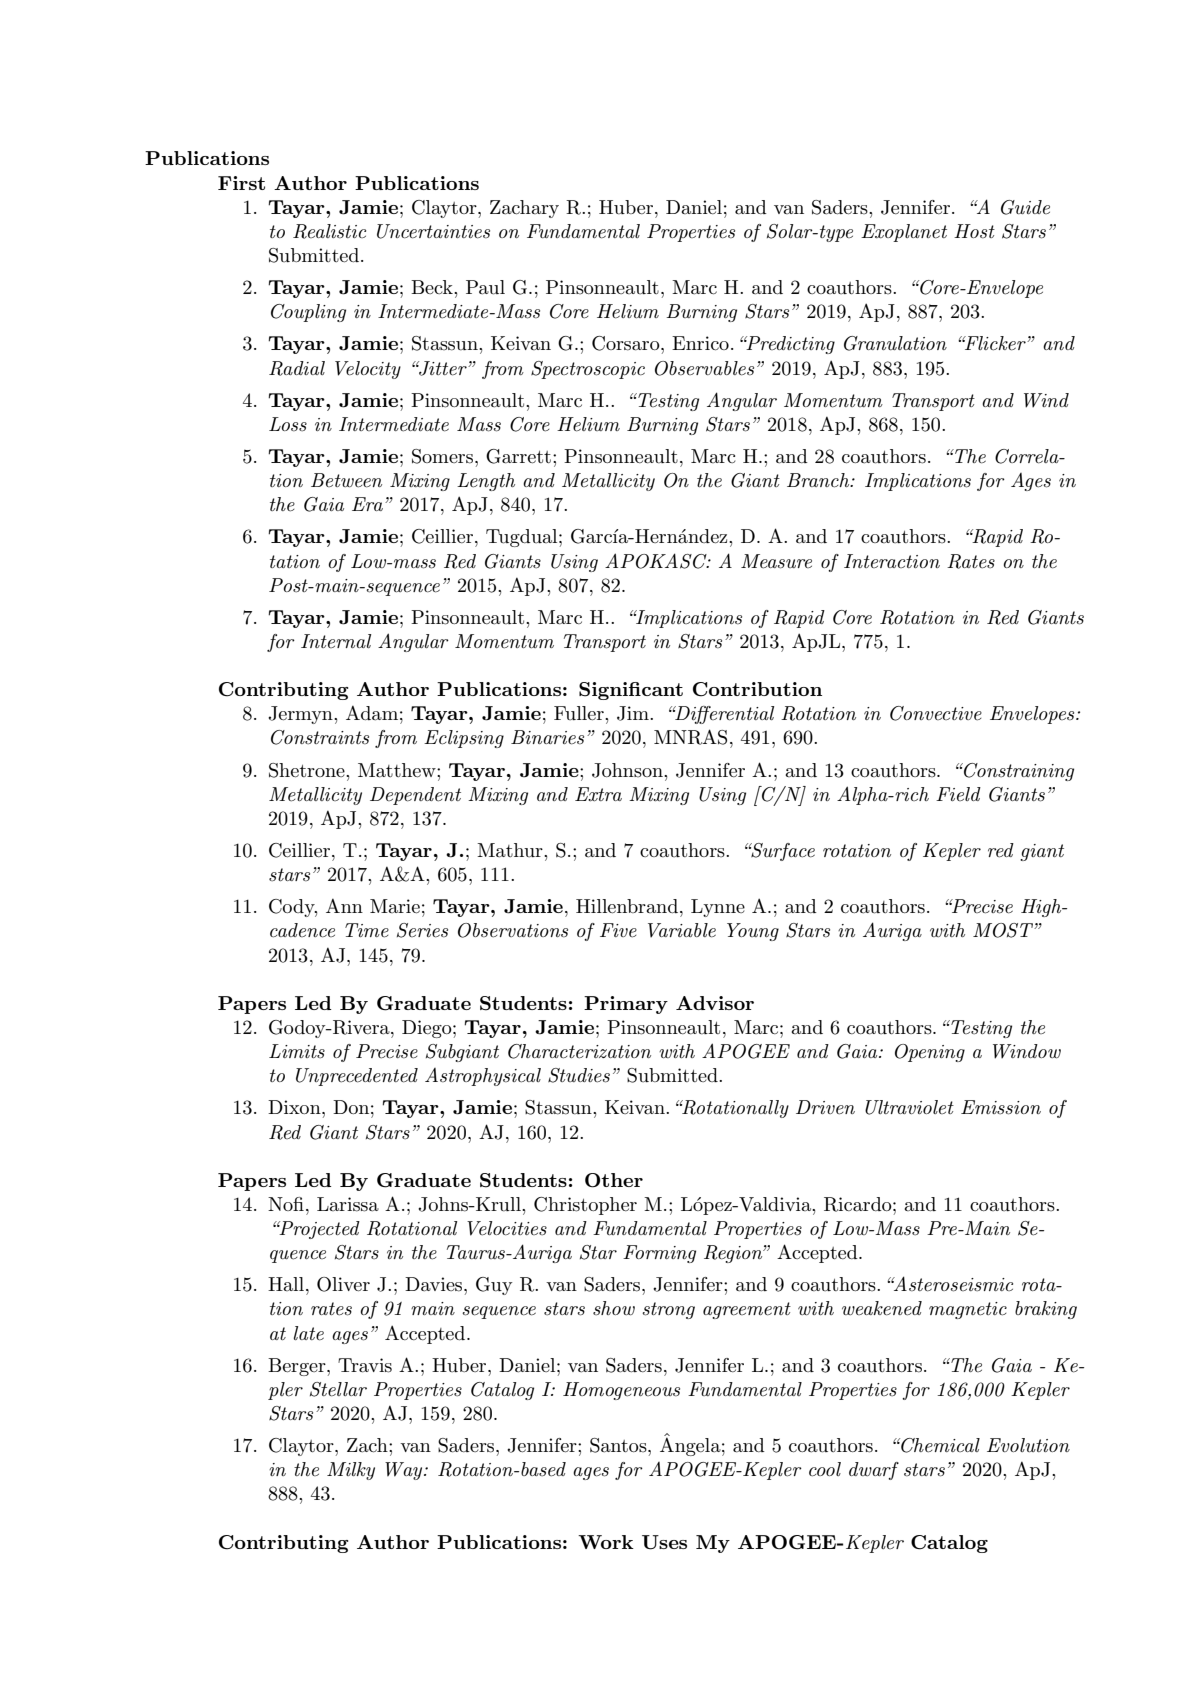 The height and width of the screenshot is (1699, 1201). I want to click on Paul, so click(485, 287).
